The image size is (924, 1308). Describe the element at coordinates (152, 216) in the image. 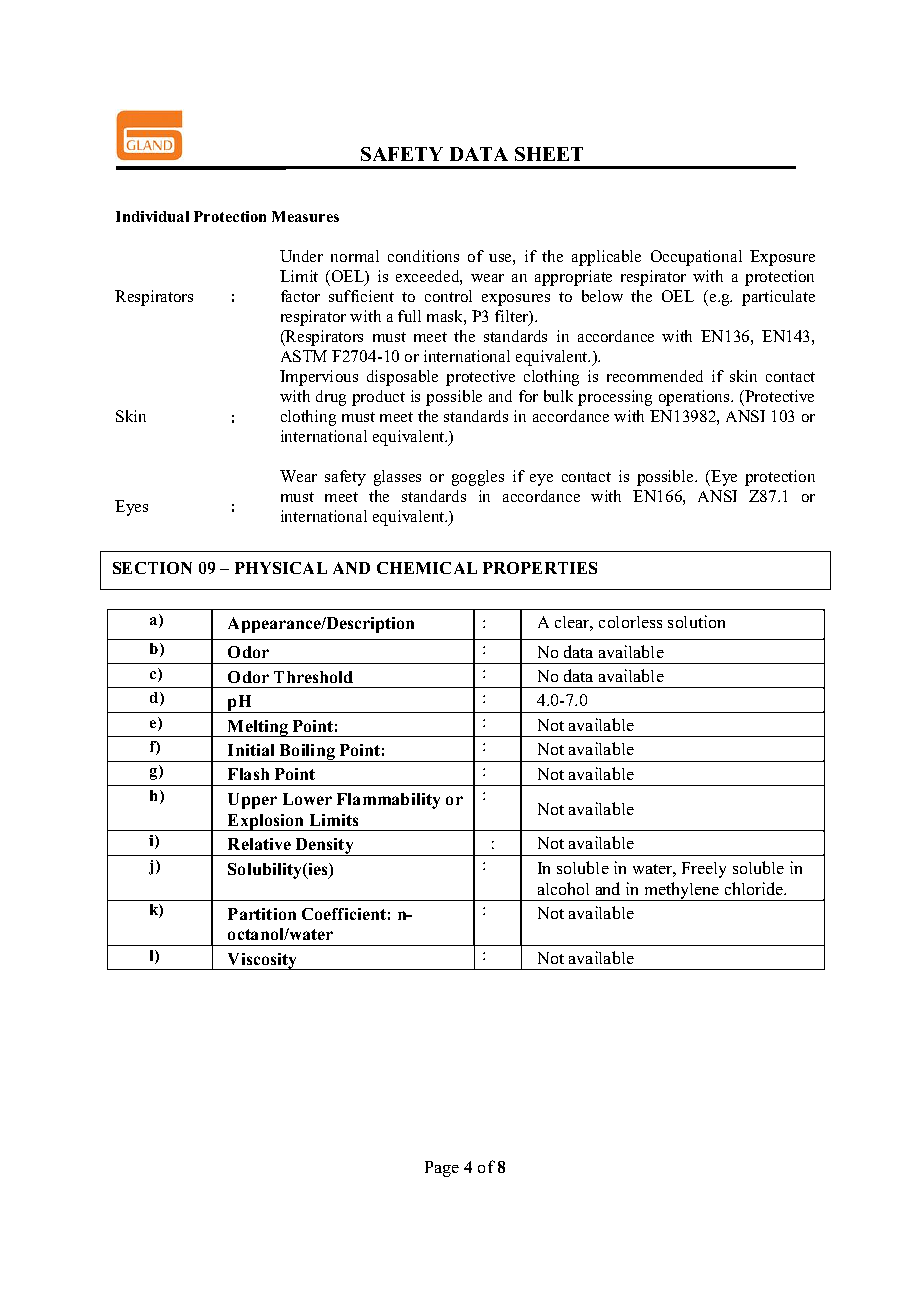

I see `Individual` at that location.
